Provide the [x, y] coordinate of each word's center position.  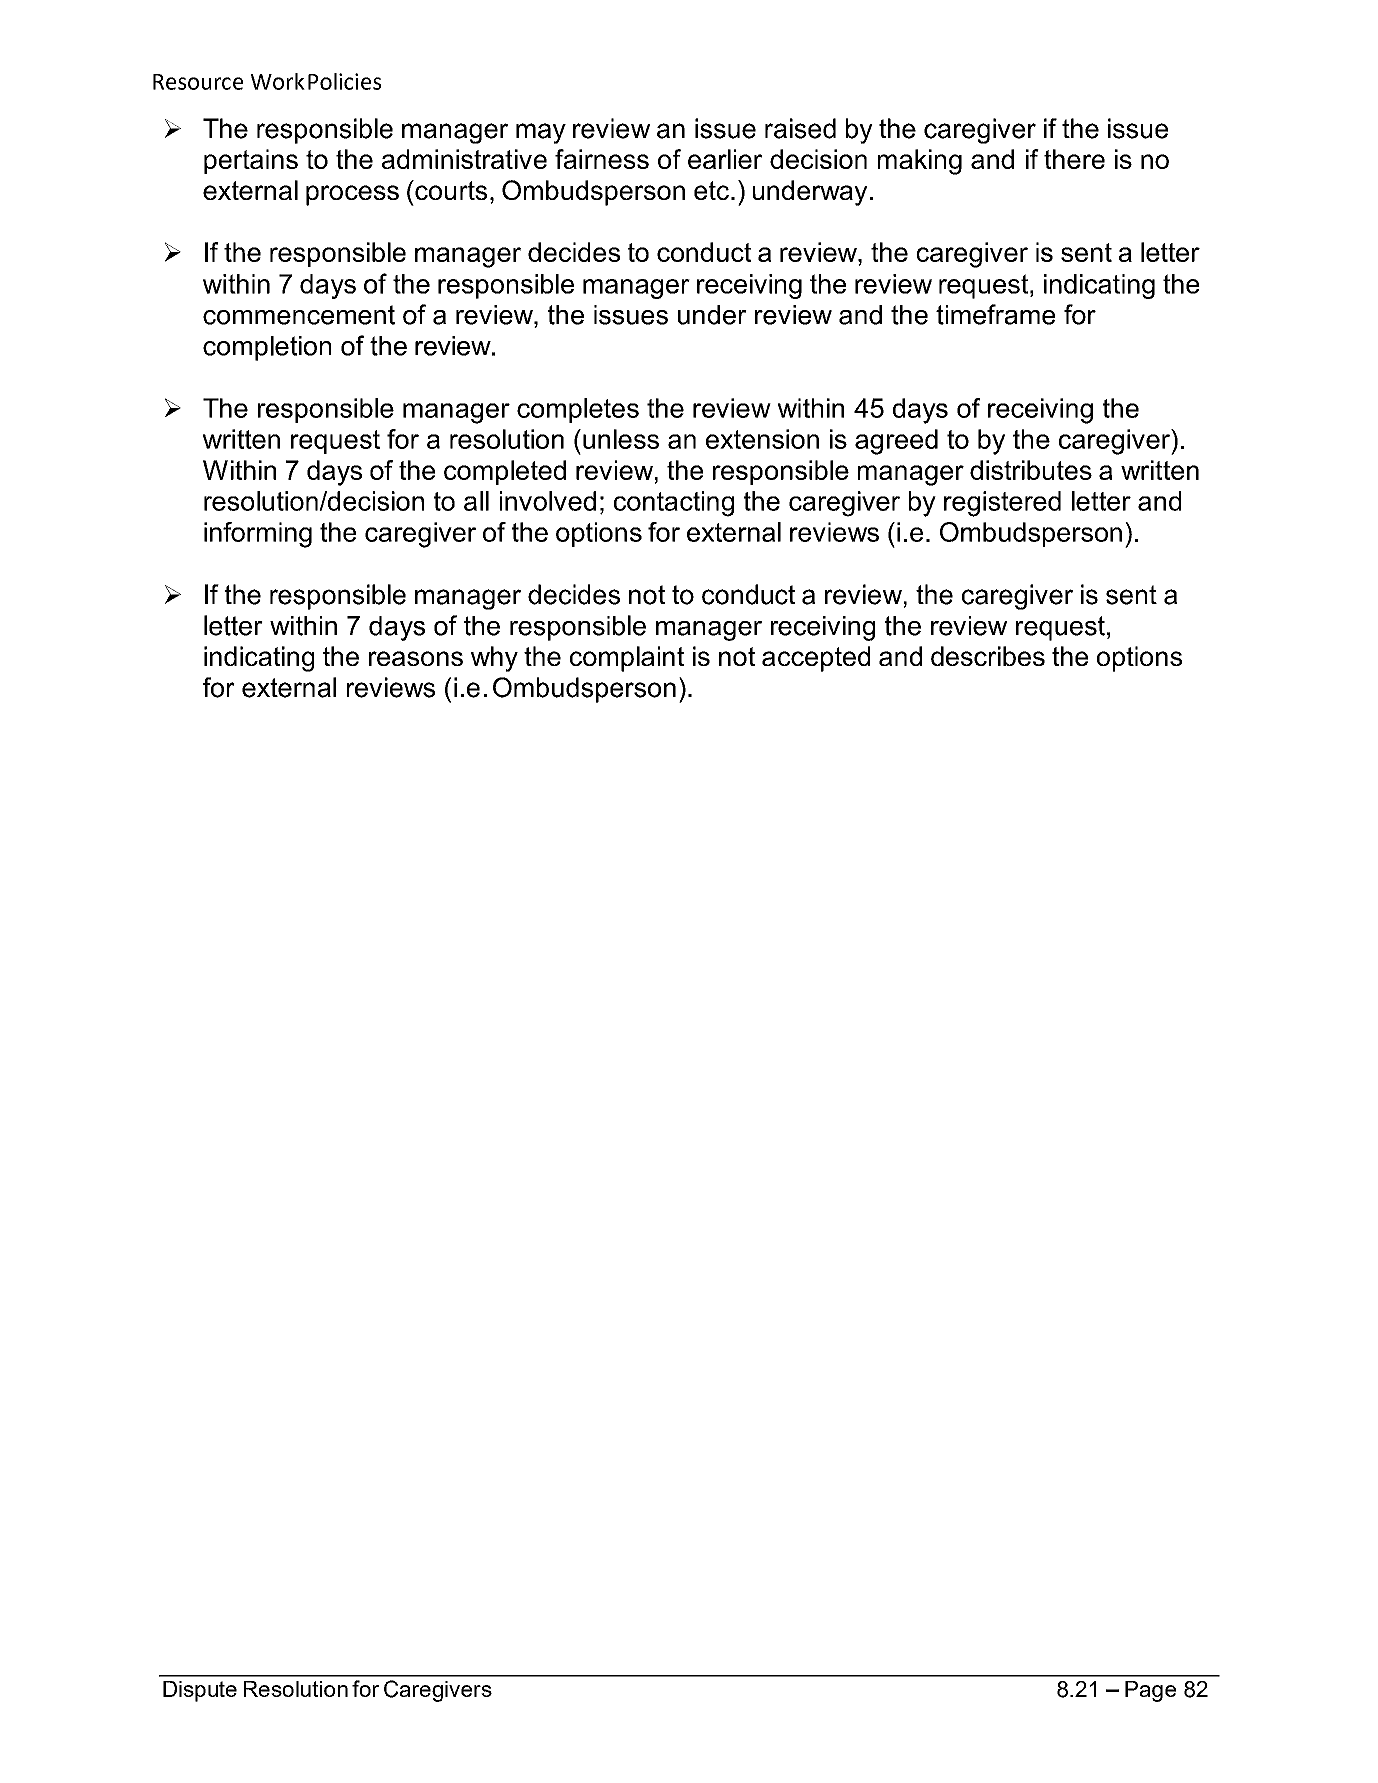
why [494, 659]
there [1074, 159]
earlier [725, 159]
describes [988, 656]
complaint [627, 659]
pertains [251, 161]
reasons [416, 658]
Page [1150, 1691]
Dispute [200, 1691]
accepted [816, 659]
